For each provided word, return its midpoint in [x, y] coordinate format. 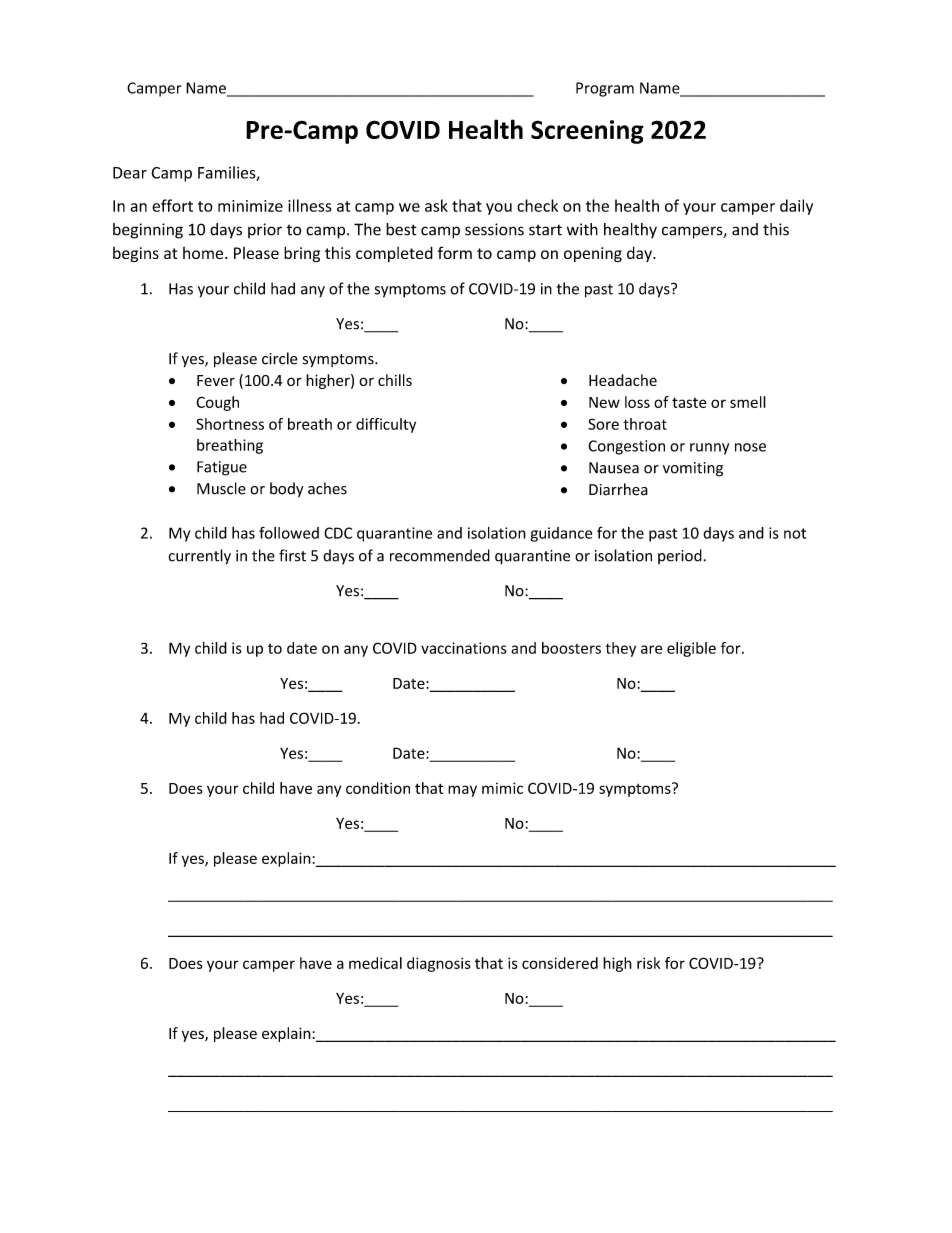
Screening [587, 132]
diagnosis [439, 964]
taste [689, 402]
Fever [216, 380]
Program [605, 89]
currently [199, 557]
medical [375, 963]
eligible [691, 649]
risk [649, 963]
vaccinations [464, 648]
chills [395, 380]
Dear [130, 173]
